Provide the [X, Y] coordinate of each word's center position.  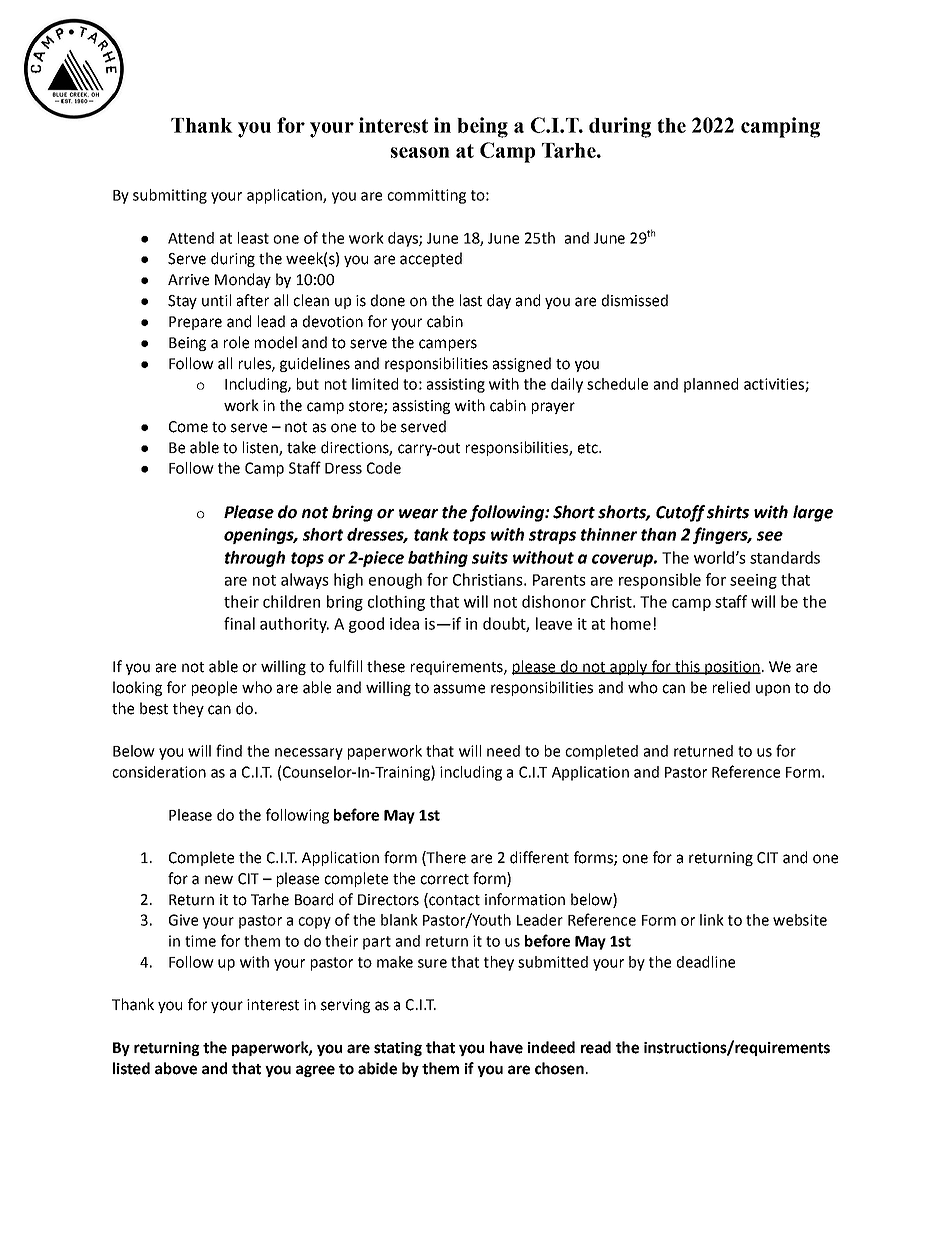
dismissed [635, 300]
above [176, 1068]
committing [426, 196]
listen [261, 448]
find [229, 750]
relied [731, 687]
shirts [728, 512]
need [503, 751]
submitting [170, 196]
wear [418, 514]
